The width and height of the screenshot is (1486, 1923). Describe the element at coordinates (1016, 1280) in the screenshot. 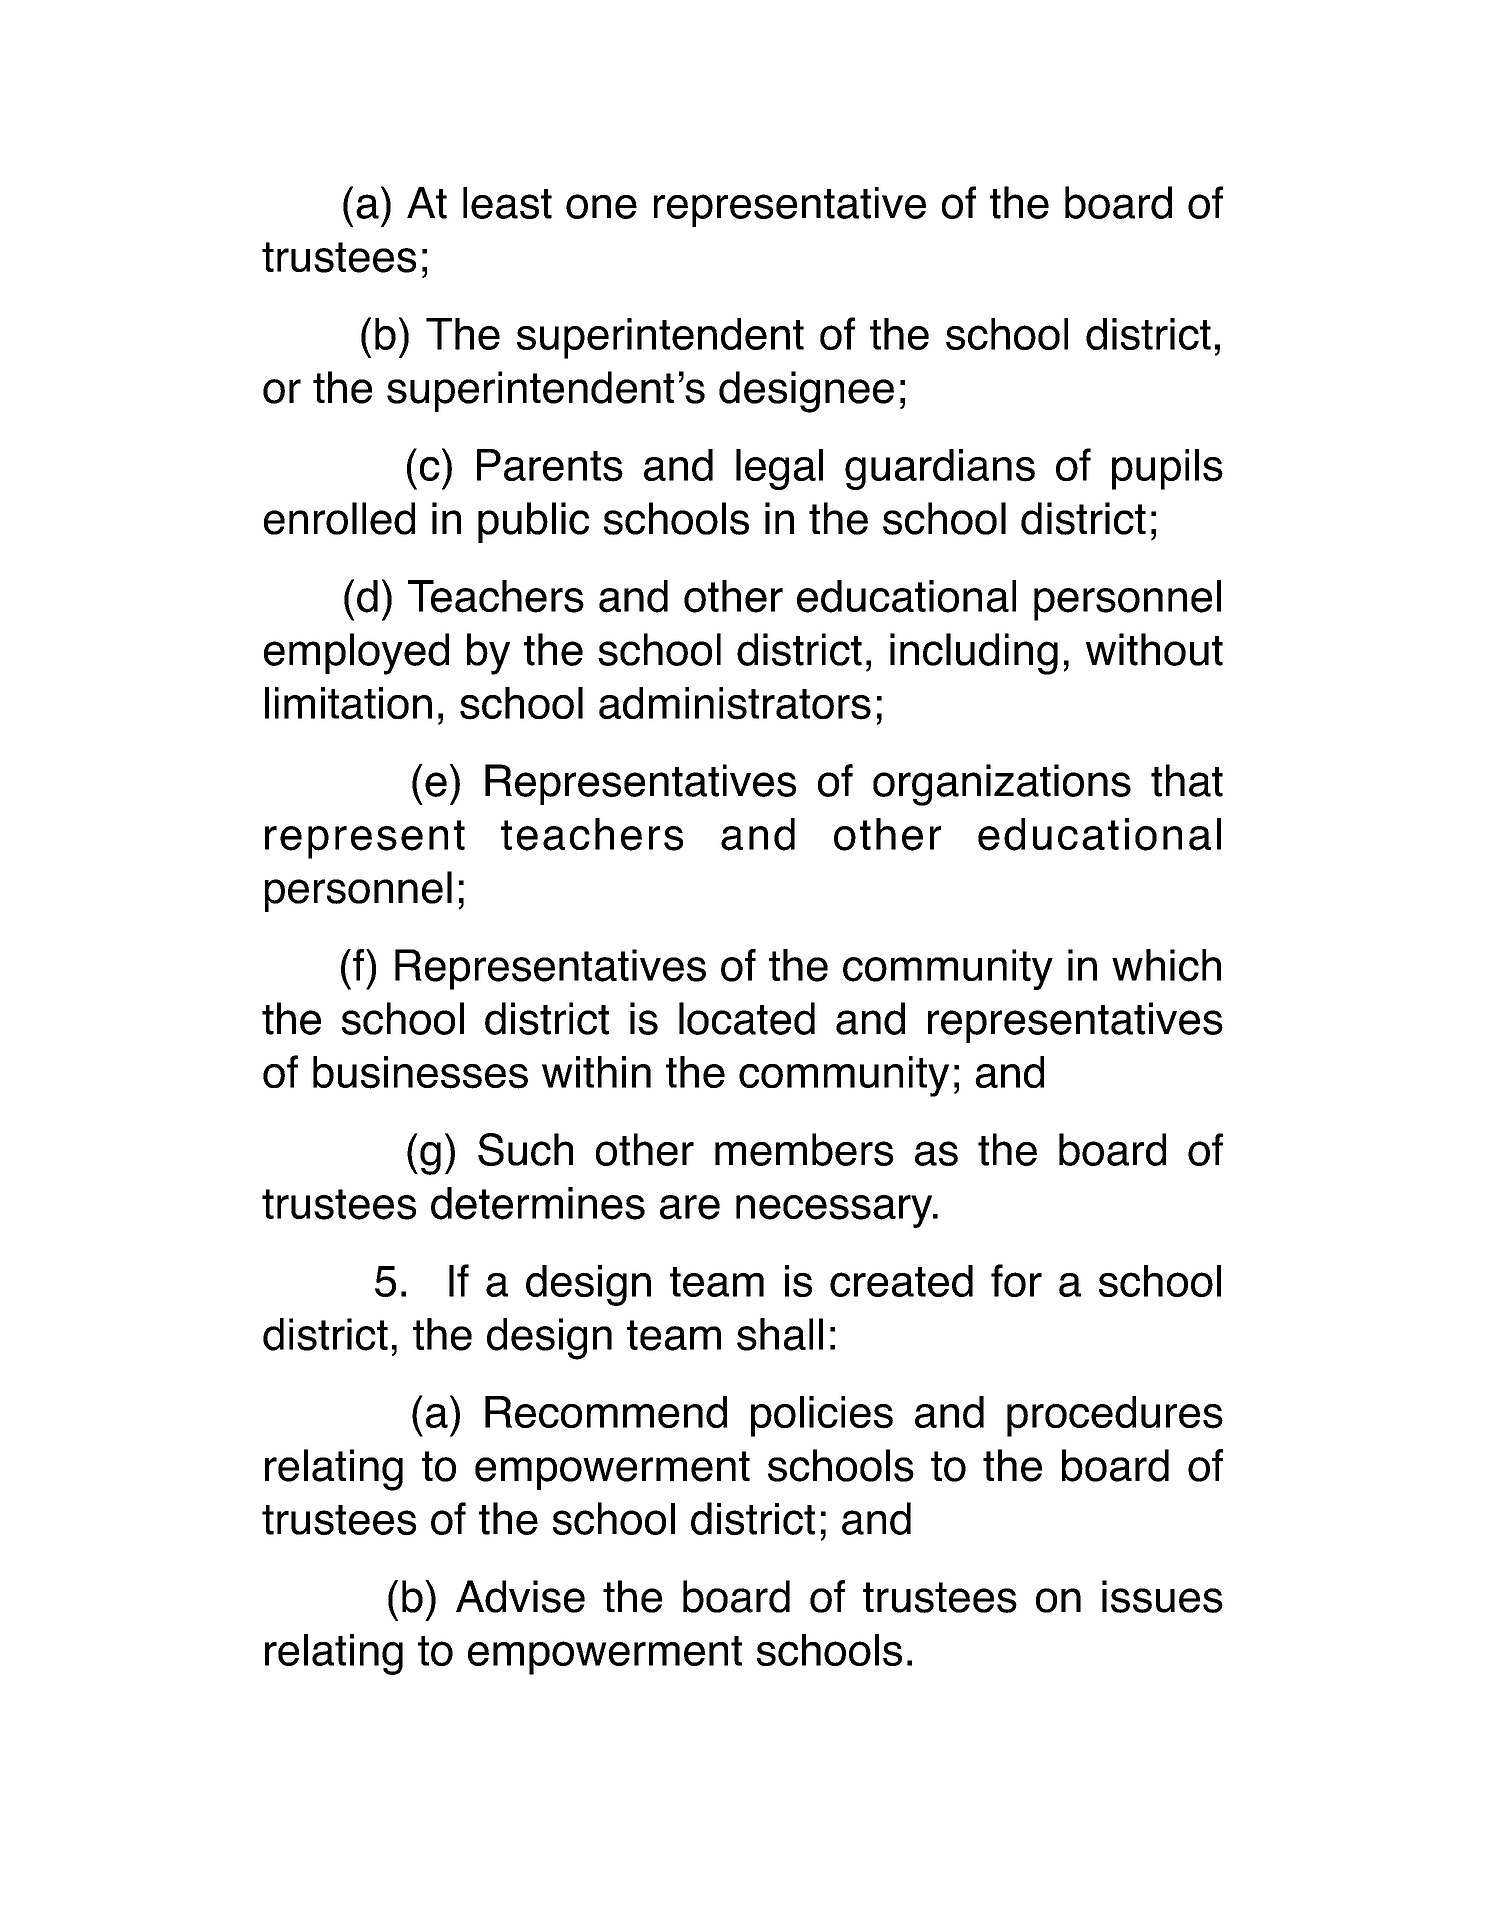

I see `for` at that location.
